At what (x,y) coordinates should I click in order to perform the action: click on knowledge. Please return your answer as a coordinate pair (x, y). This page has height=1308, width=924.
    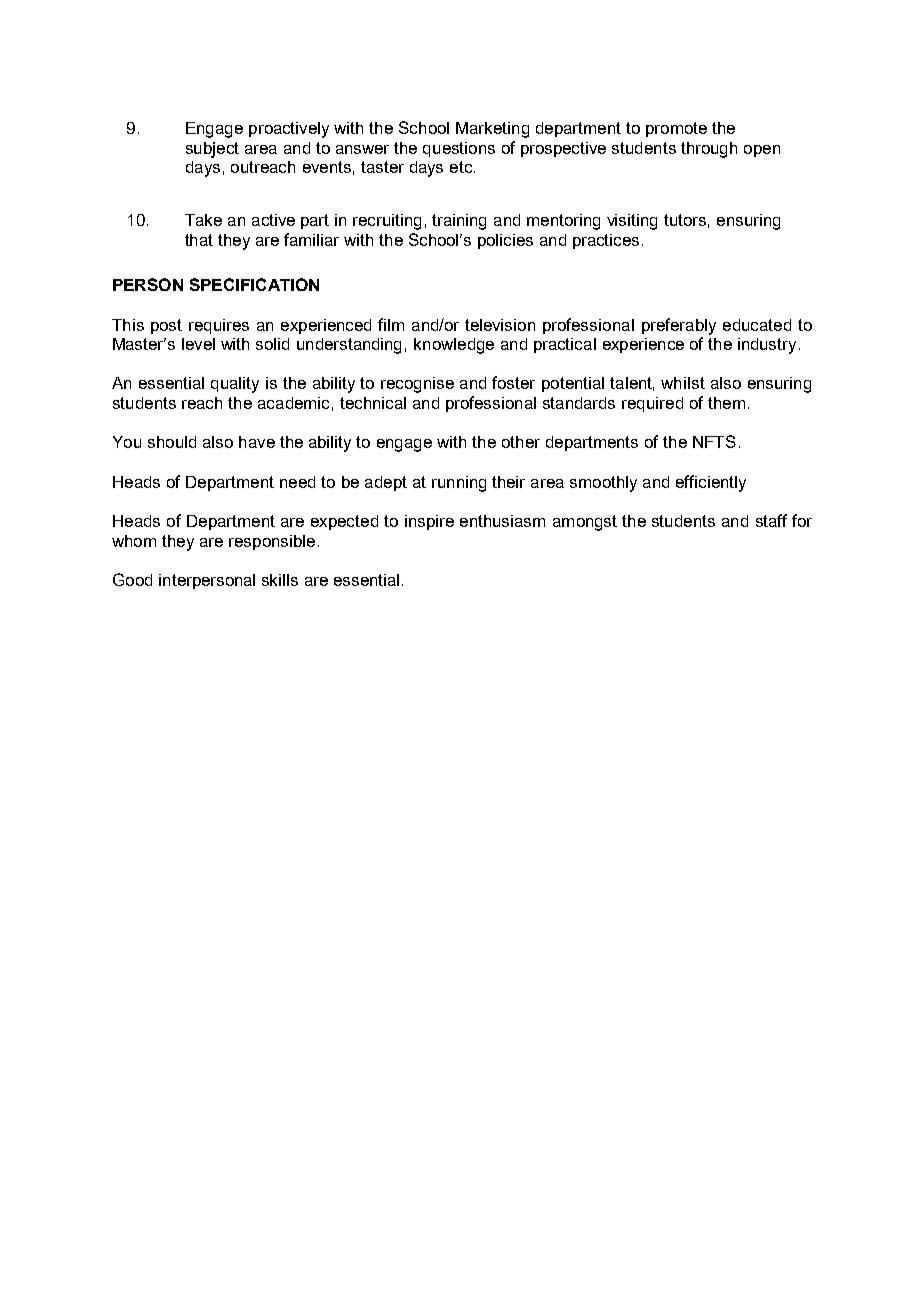
    Looking at the image, I should click on (454, 346).
